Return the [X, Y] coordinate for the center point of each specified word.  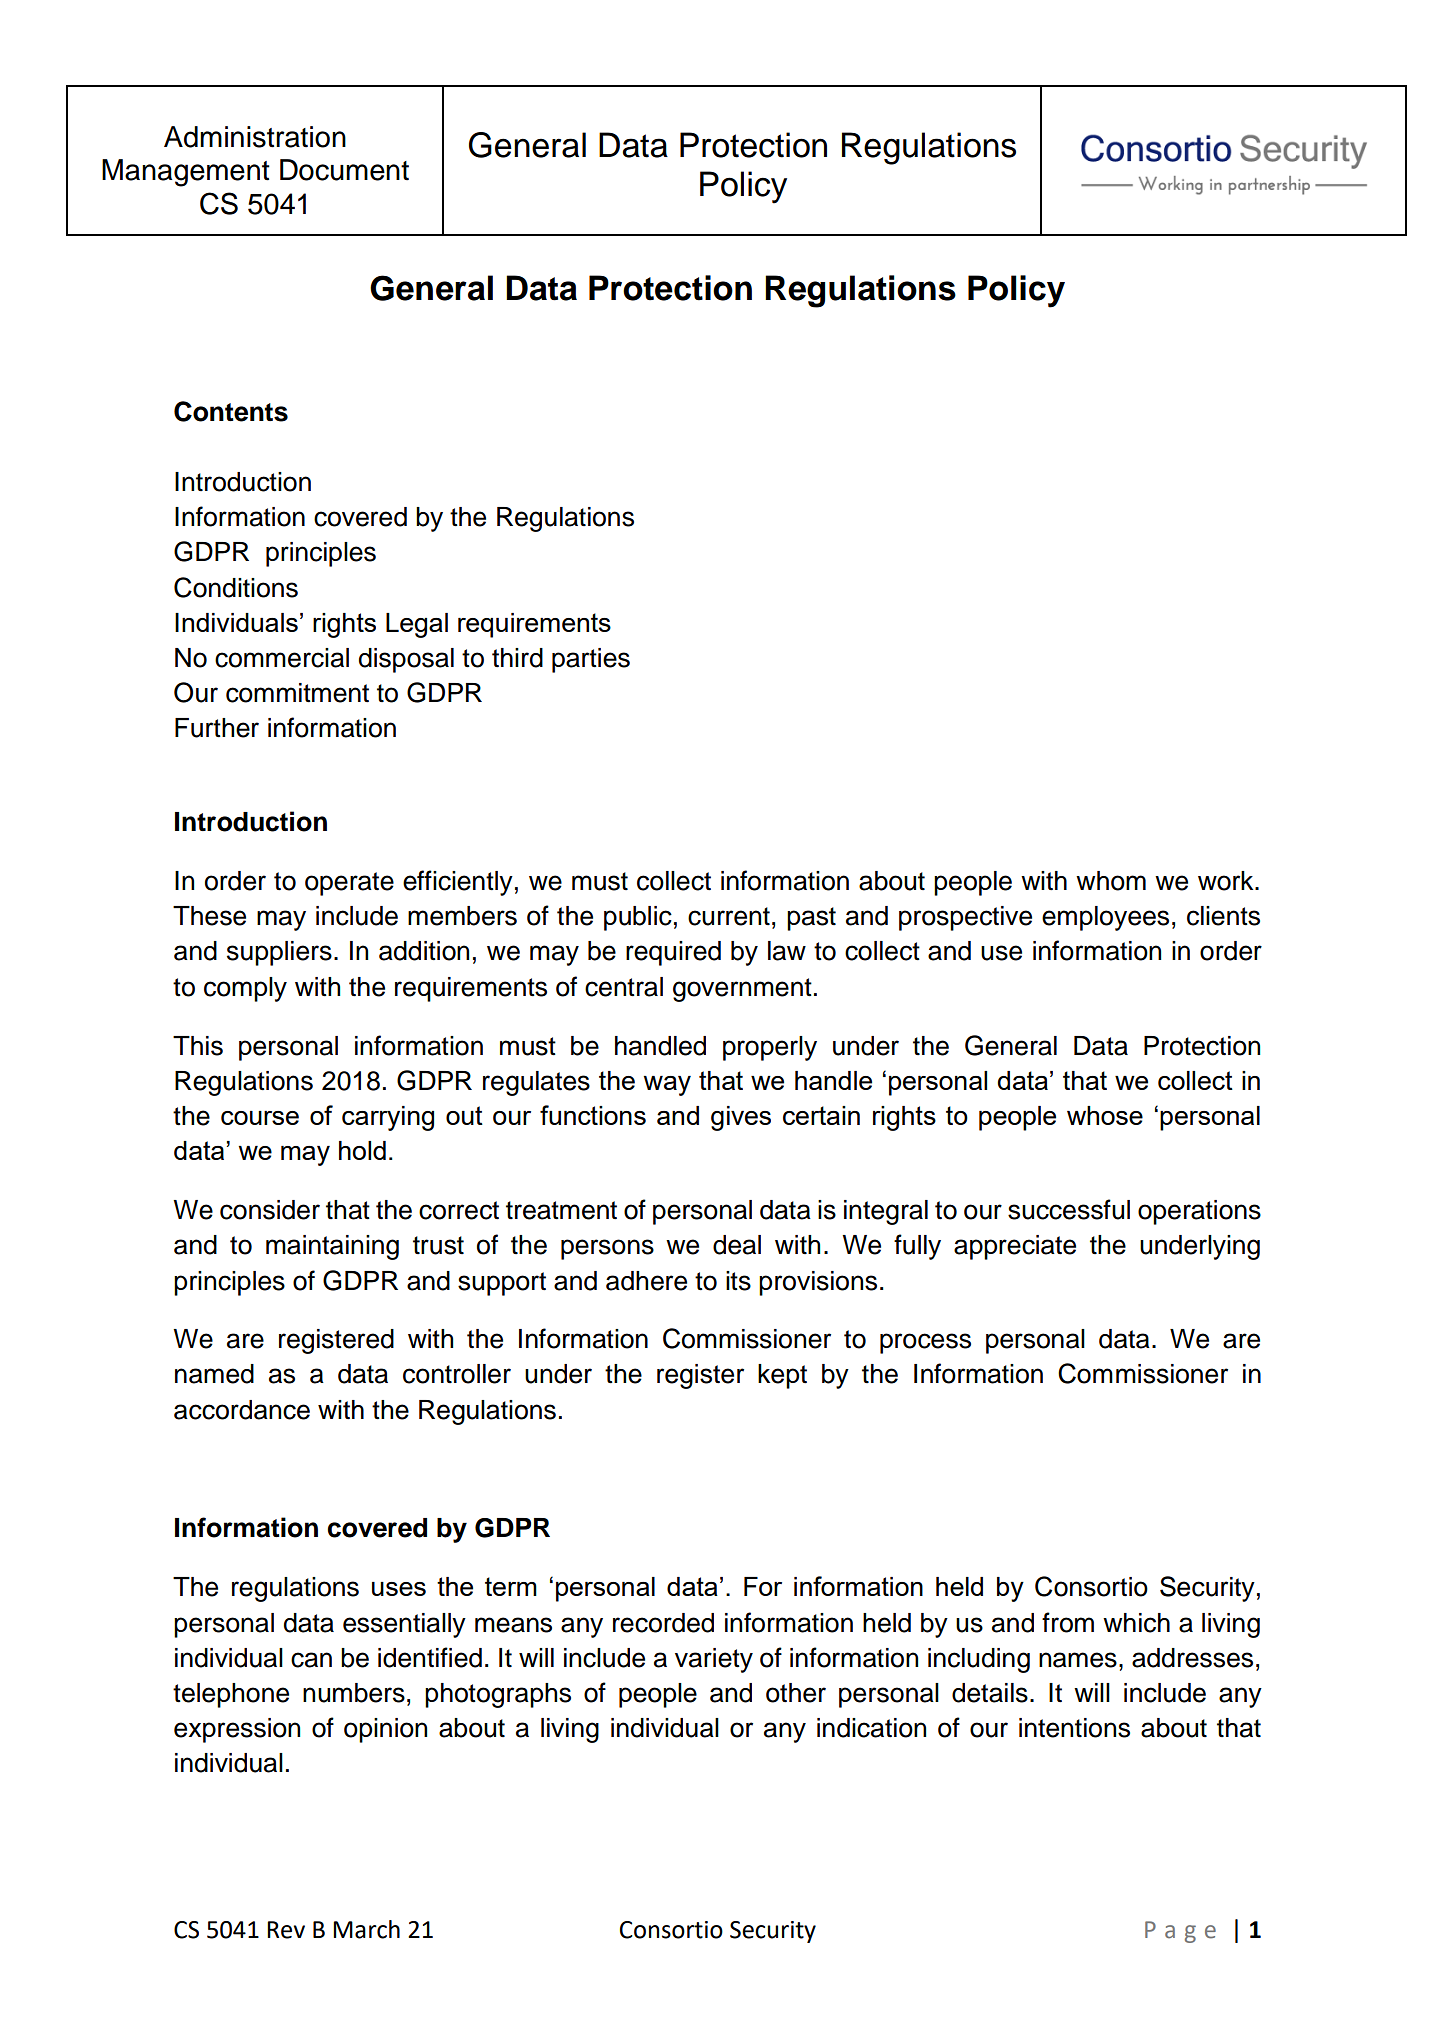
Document [344, 170]
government [742, 990]
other [796, 1693]
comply [245, 989]
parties [591, 660]
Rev [286, 1930]
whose [1105, 1115]
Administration [255, 137]
